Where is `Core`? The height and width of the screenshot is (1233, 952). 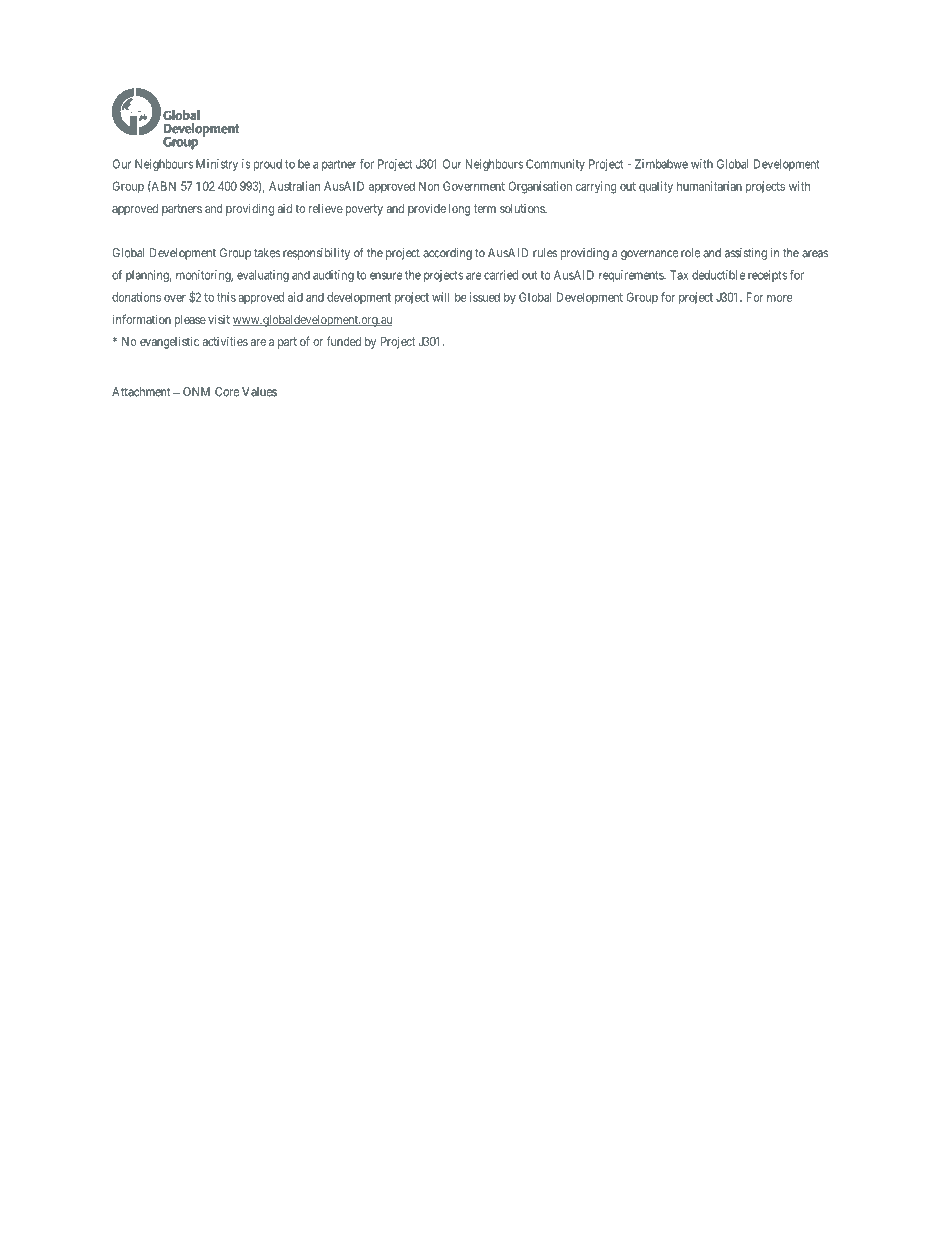 Core is located at coordinates (227, 392).
